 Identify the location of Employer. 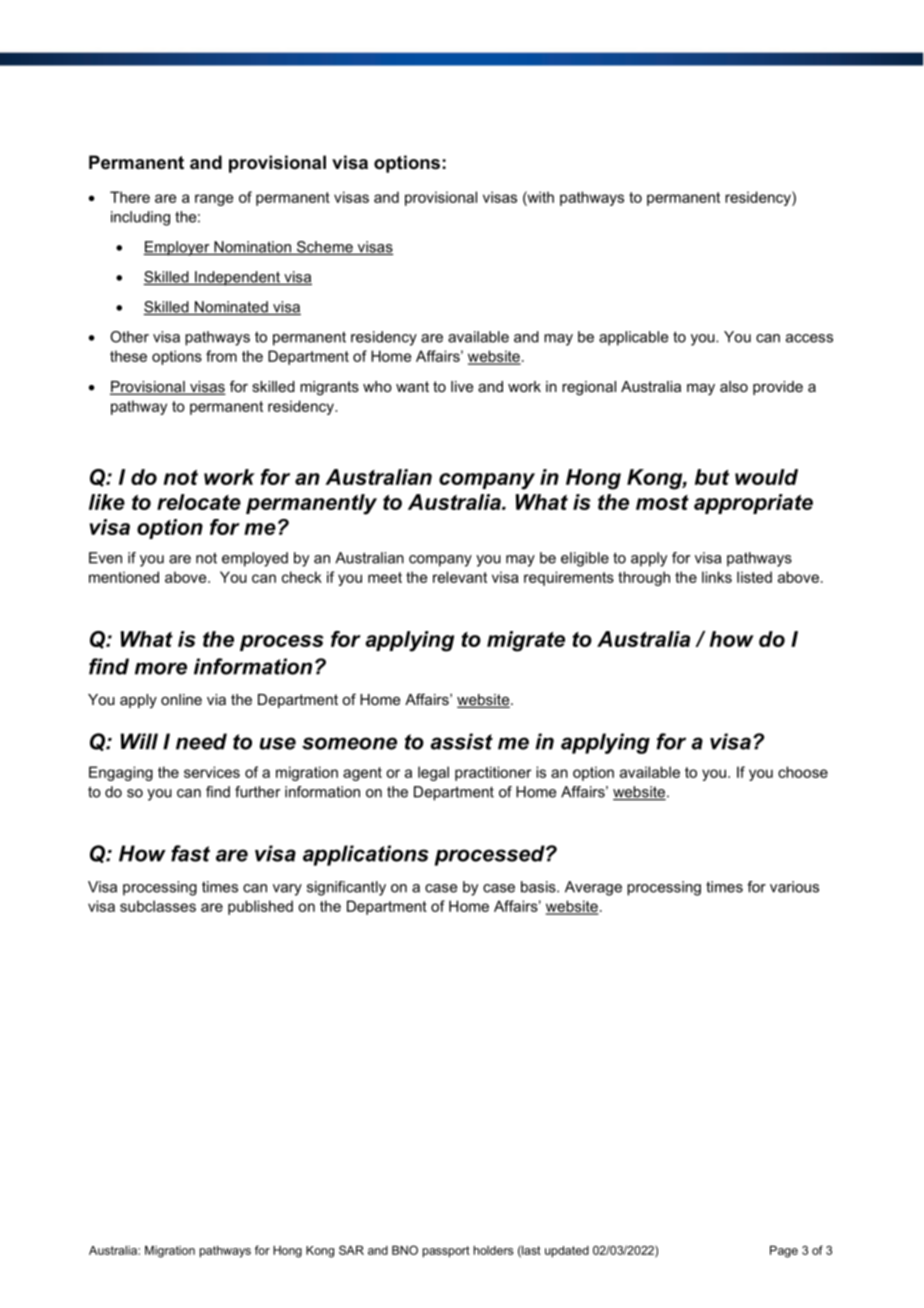
(177, 248).
